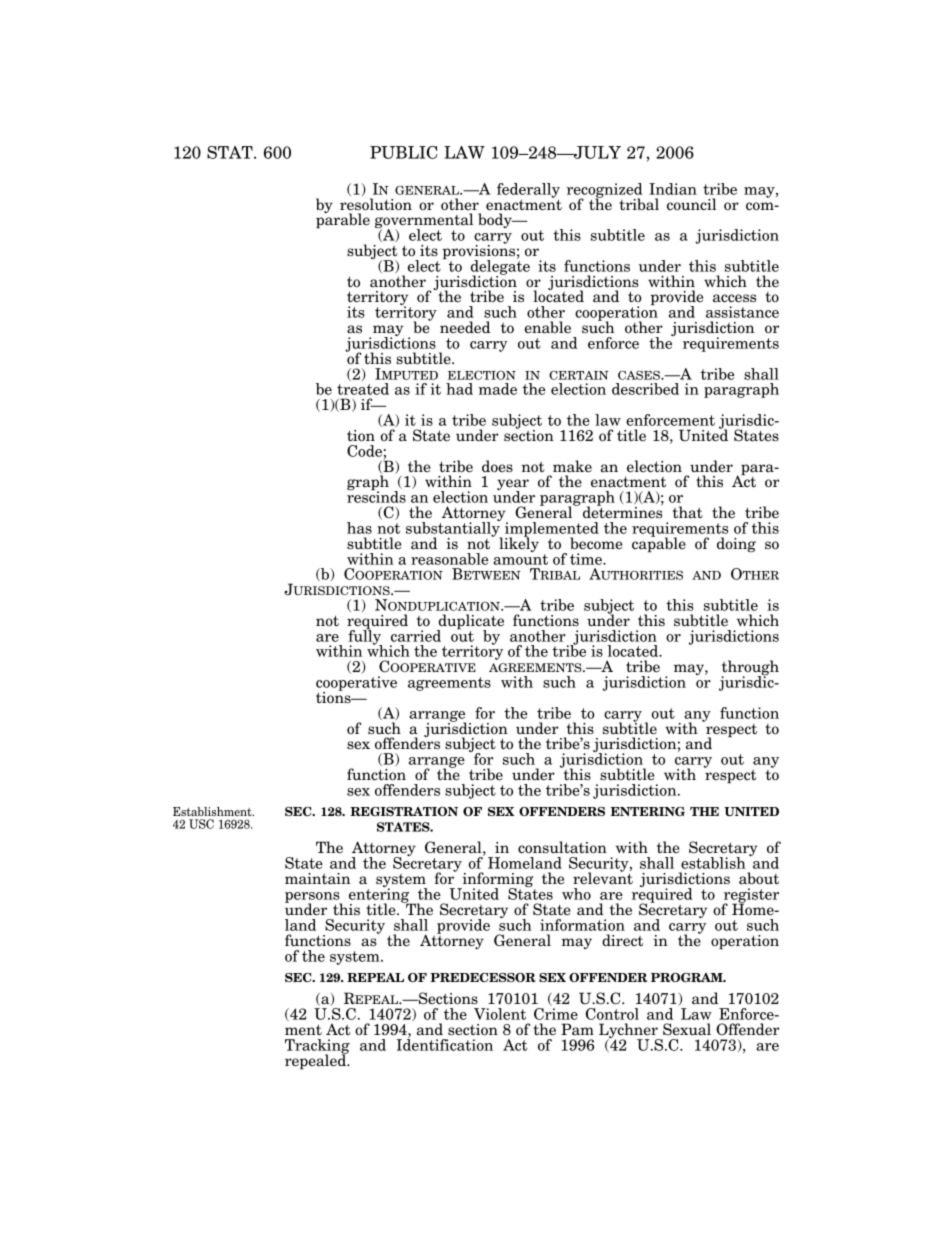  I want to click on carried, so click(416, 636).
